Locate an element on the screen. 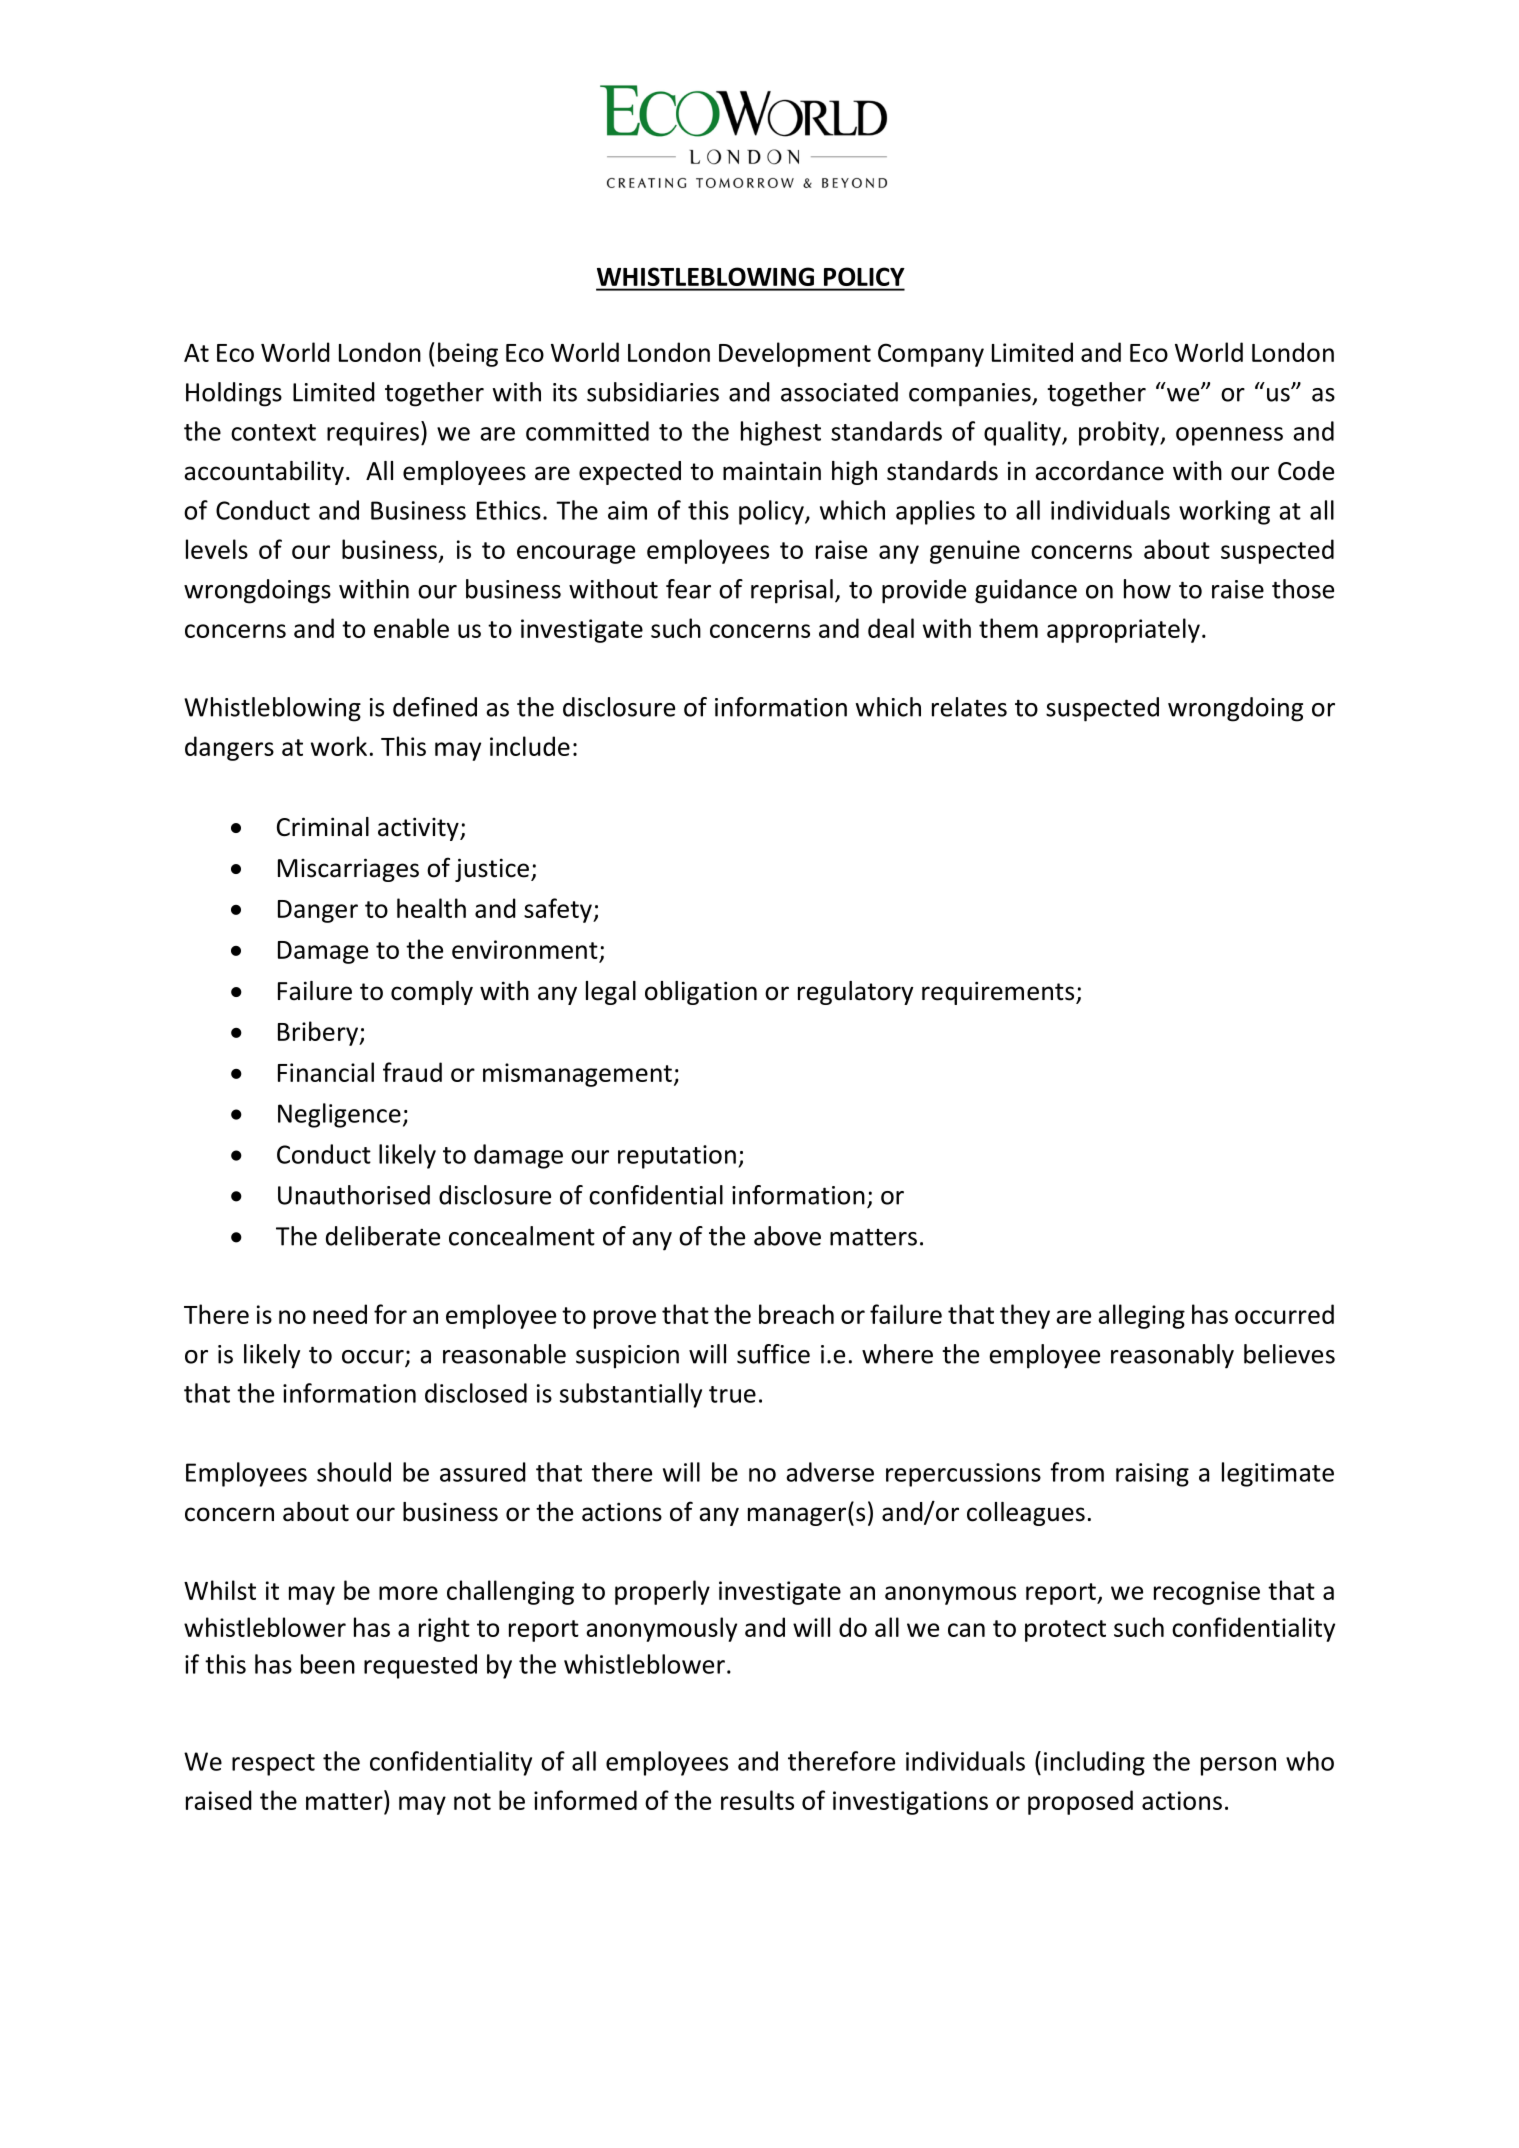 The image size is (1519, 2148). results is located at coordinates (757, 1800).
